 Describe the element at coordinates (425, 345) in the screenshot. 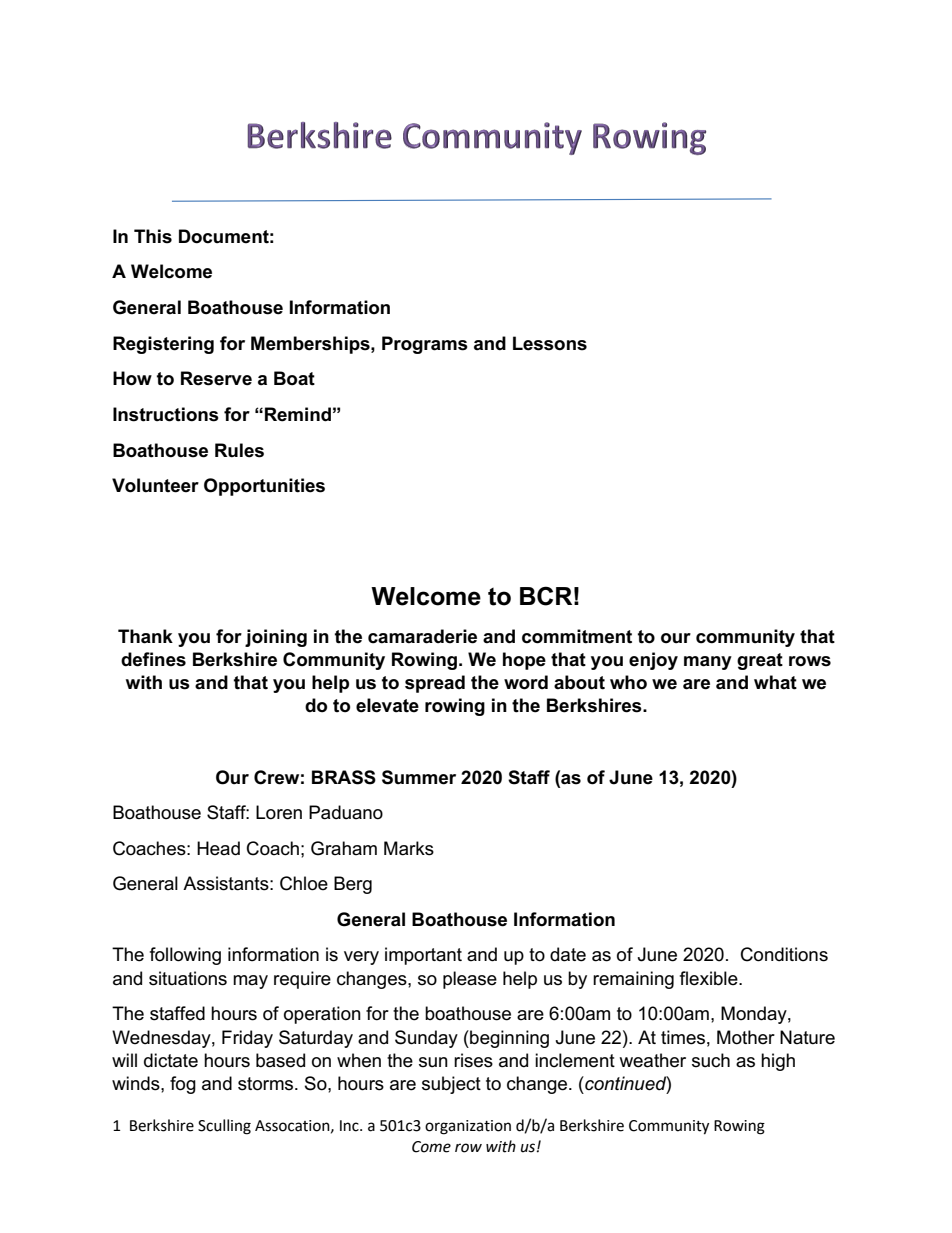

I see `Programs` at that location.
